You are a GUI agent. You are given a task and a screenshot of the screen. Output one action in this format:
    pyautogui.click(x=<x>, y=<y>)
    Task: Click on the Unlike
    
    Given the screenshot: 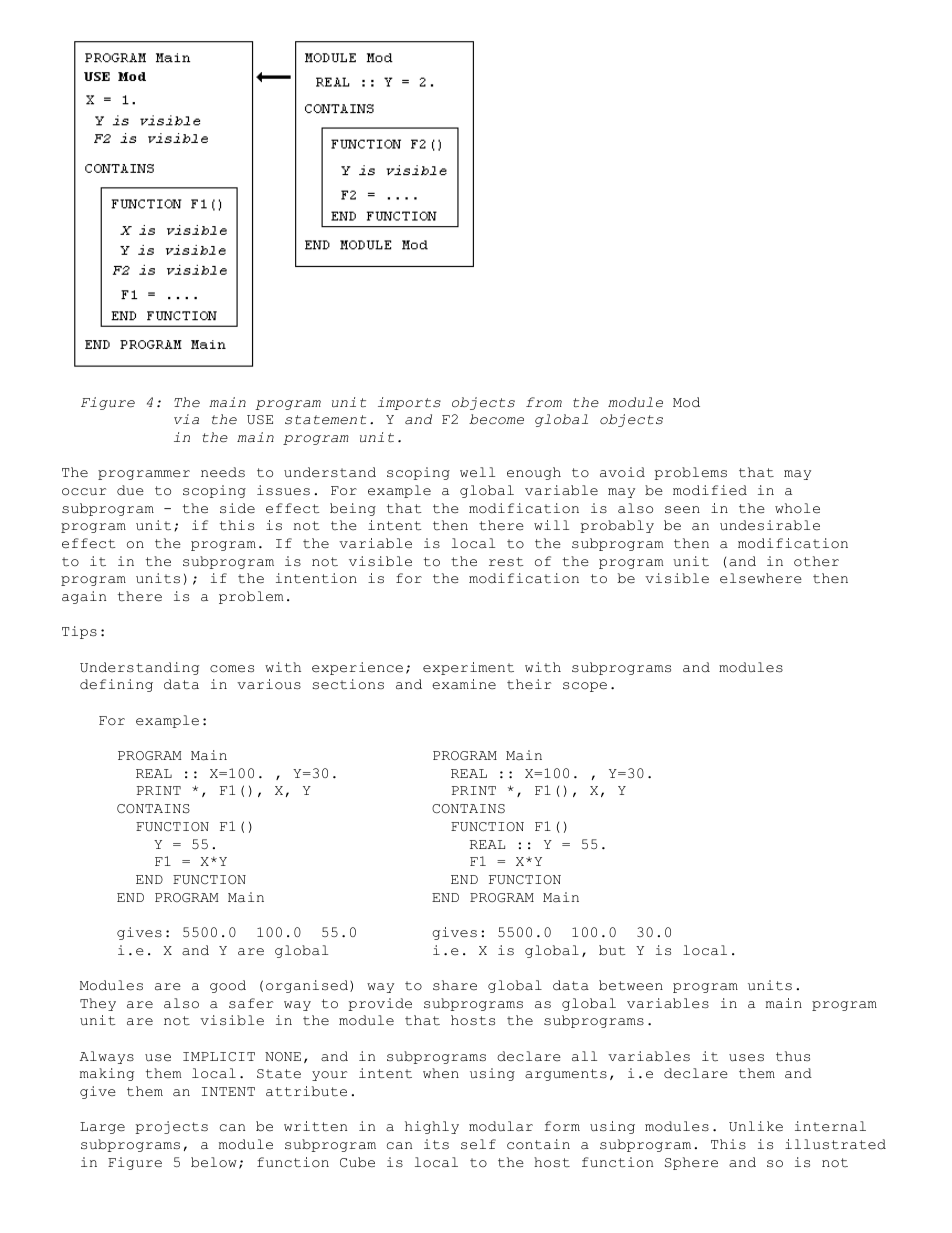 What is the action you would take?
    pyautogui.click(x=756, y=1126)
